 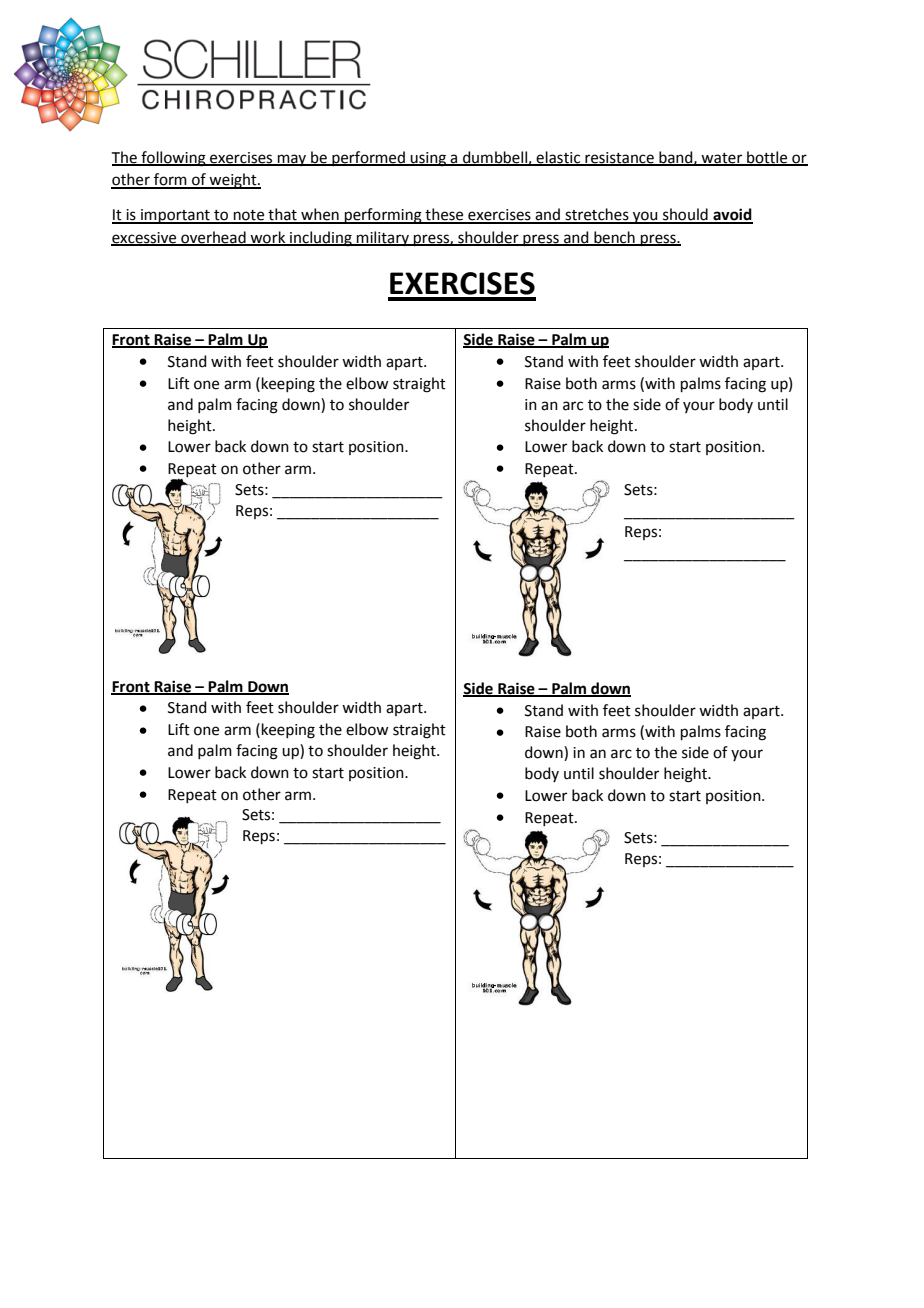 I want to click on overhead, so click(x=213, y=238).
